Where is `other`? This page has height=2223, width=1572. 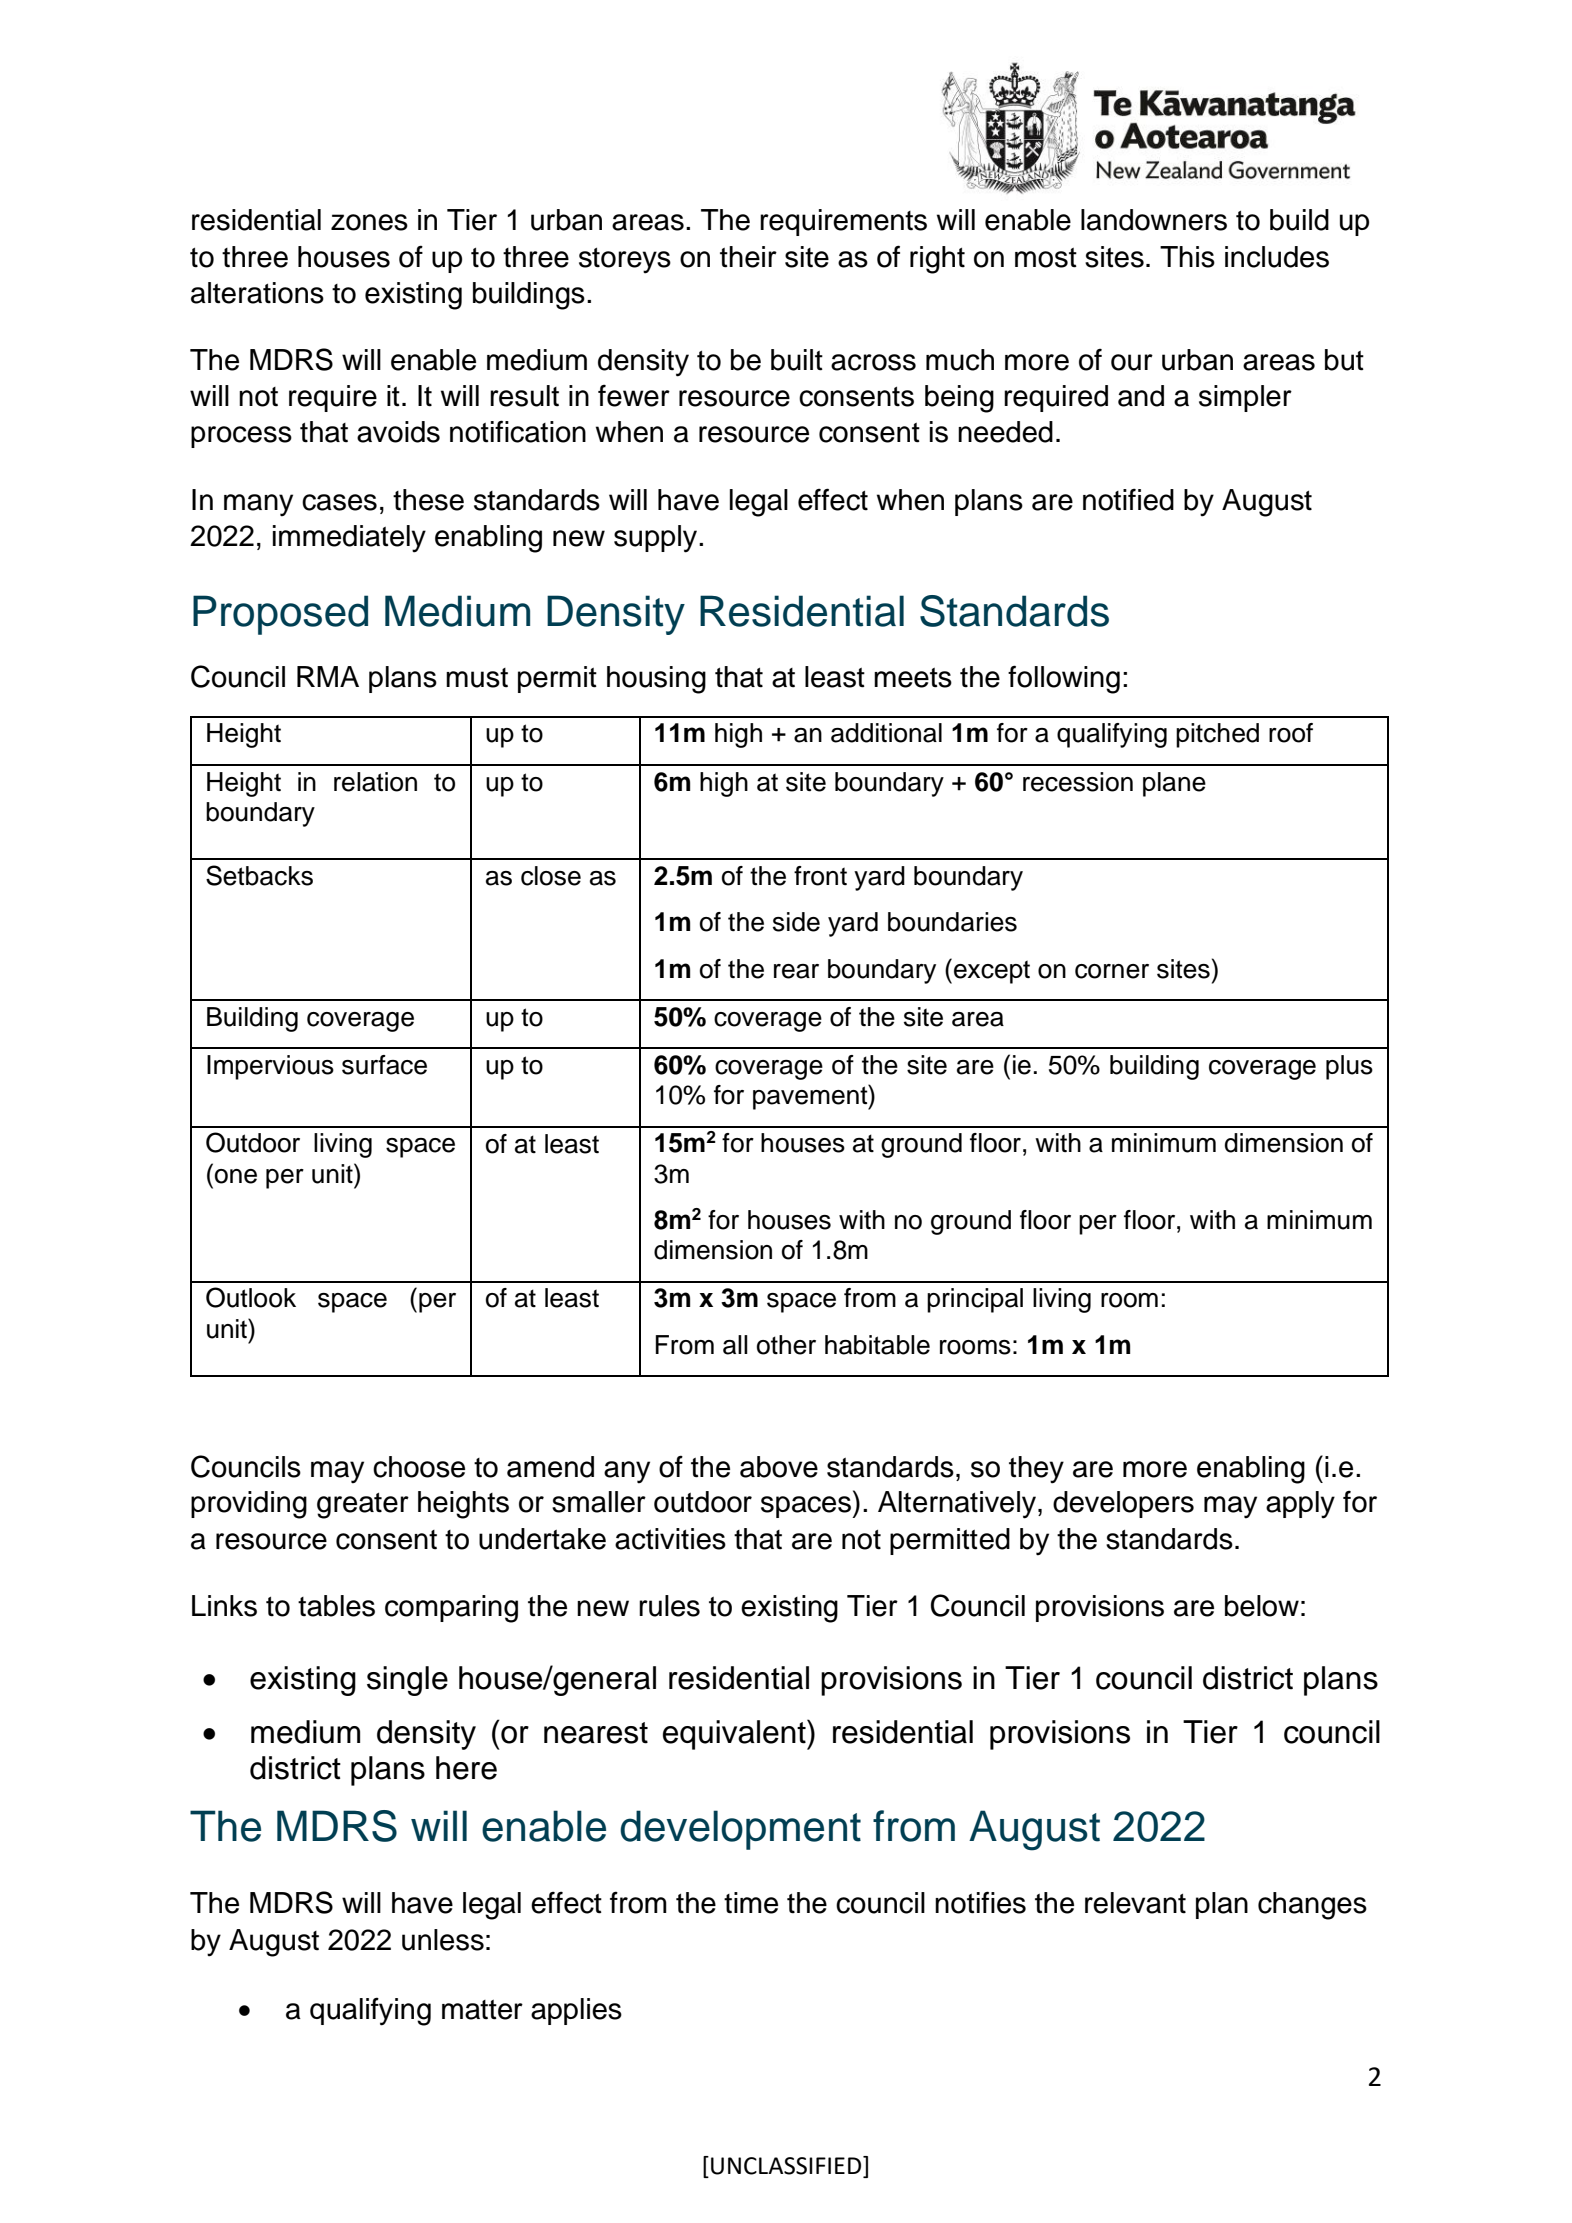 other is located at coordinates (786, 1345).
